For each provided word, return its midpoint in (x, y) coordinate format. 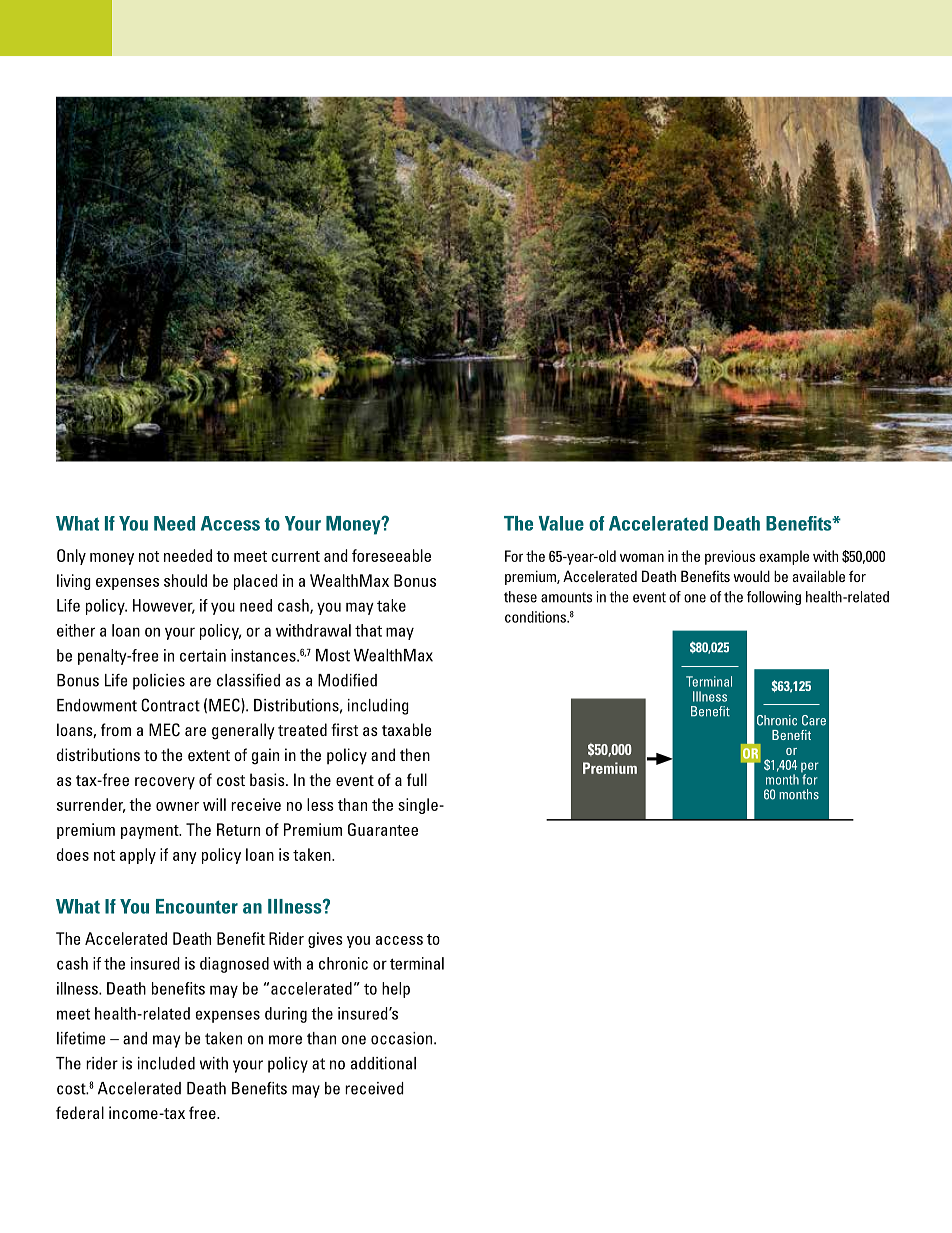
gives (325, 940)
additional (383, 1063)
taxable (407, 729)
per (810, 768)
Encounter (197, 906)
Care (814, 720)
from (116, 729)
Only (71, 557)
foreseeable (391, 555)
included (166, 1063)
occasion (403, 1038)
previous (730, 557)
